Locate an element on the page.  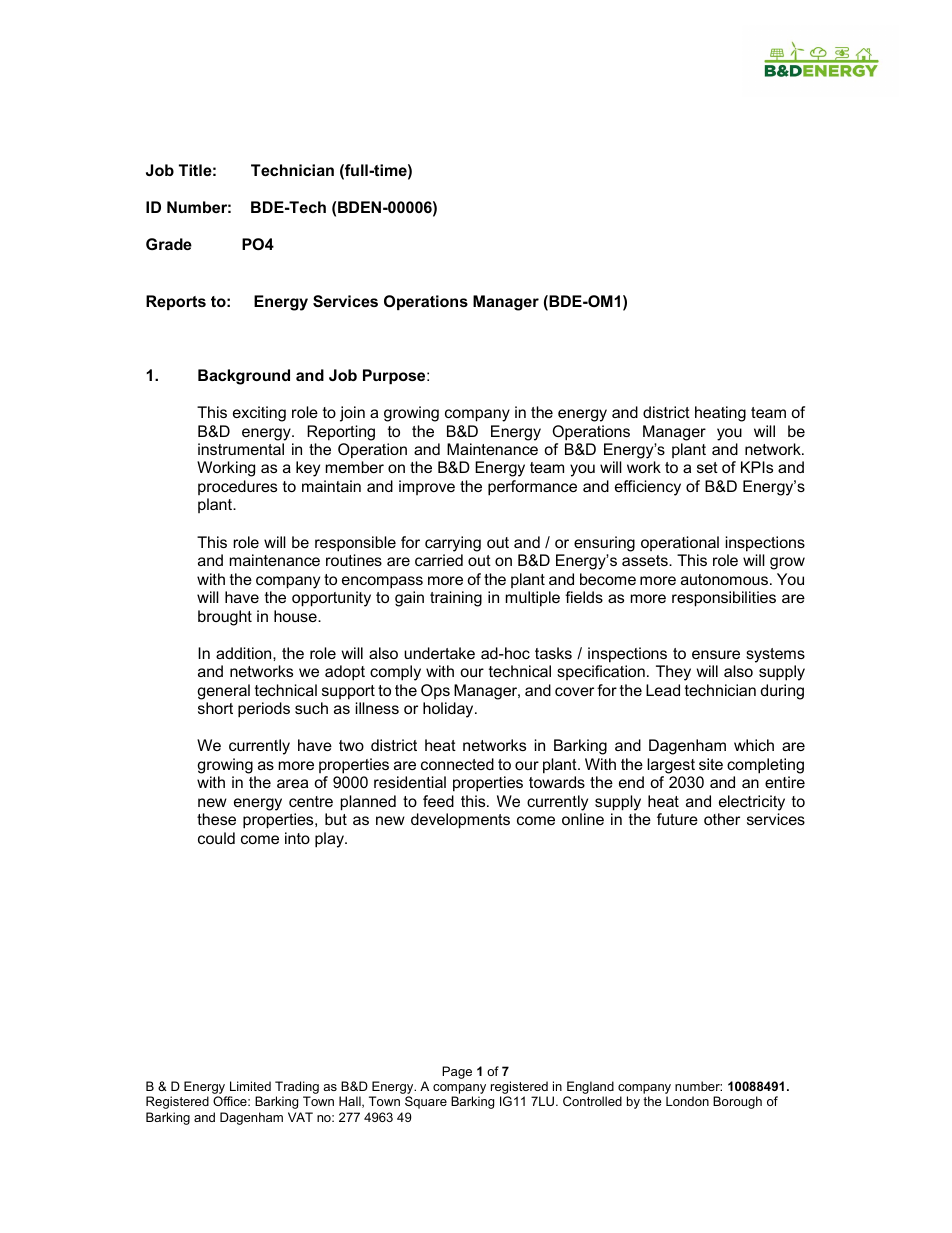
Reports is located at coordinates (176, 302).
